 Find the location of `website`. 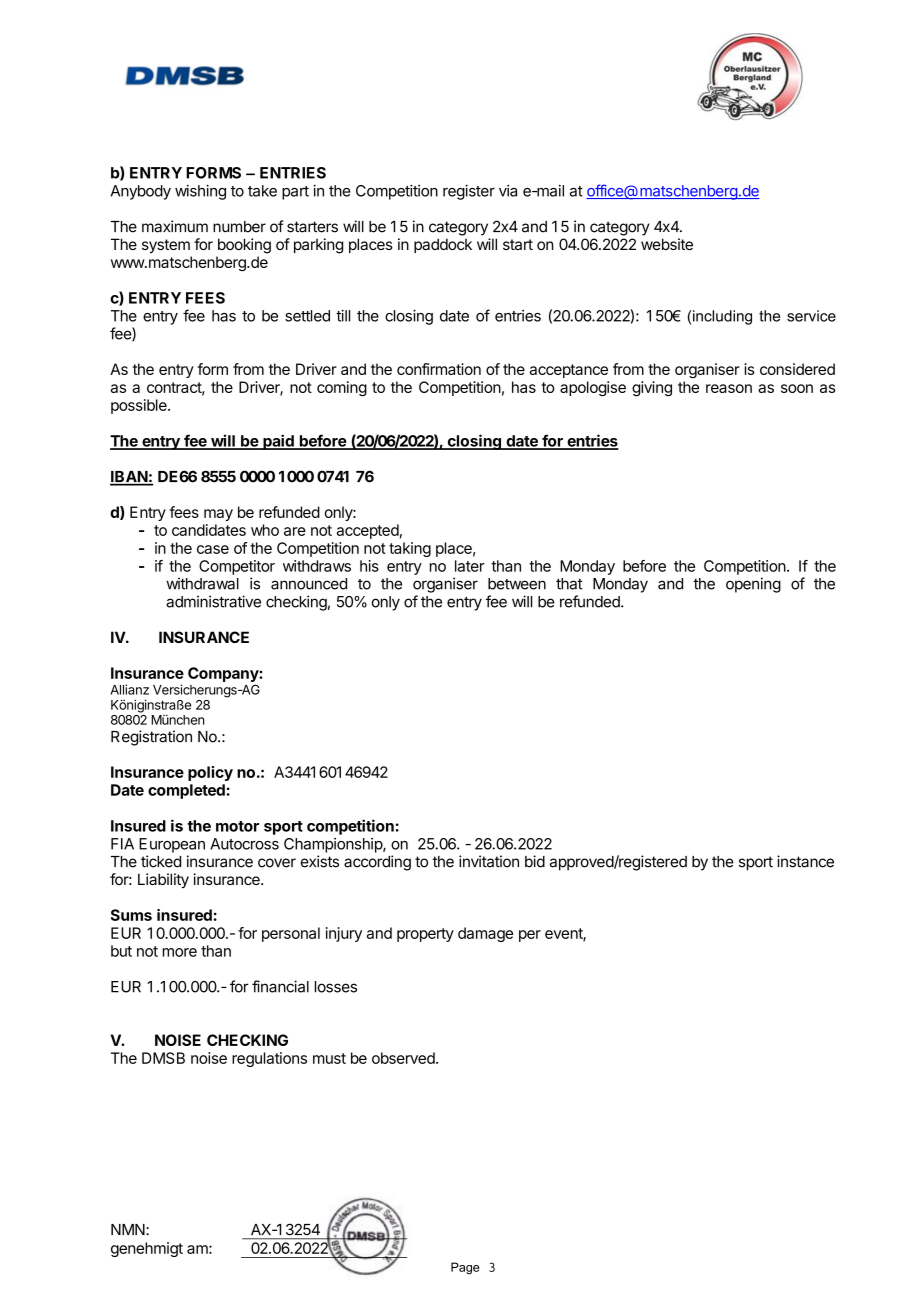

website is located at coordinates (667, 244).
